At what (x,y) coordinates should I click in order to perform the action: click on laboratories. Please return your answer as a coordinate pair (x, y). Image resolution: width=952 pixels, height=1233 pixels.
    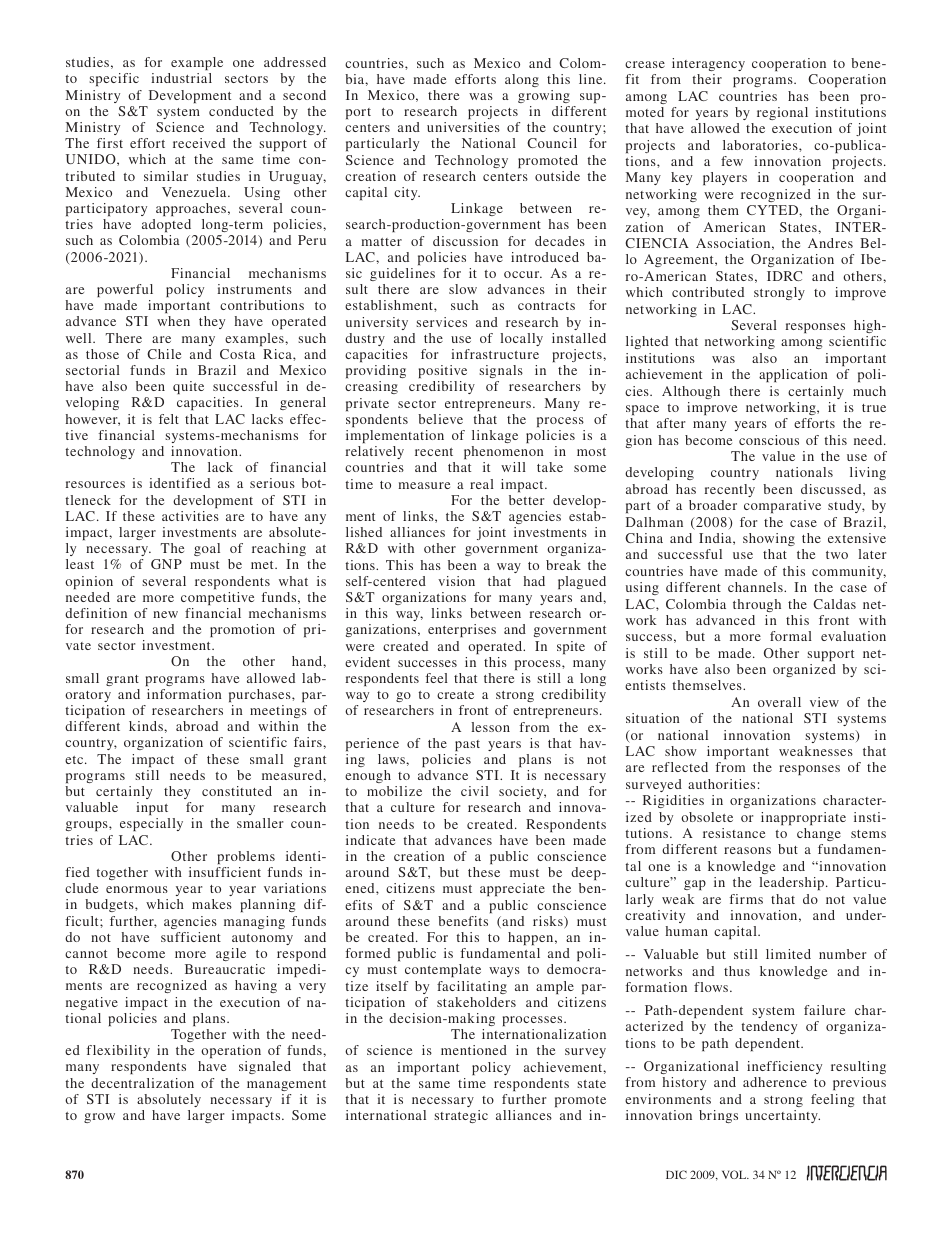
    Looking at the image, I should click on (761, 145).
